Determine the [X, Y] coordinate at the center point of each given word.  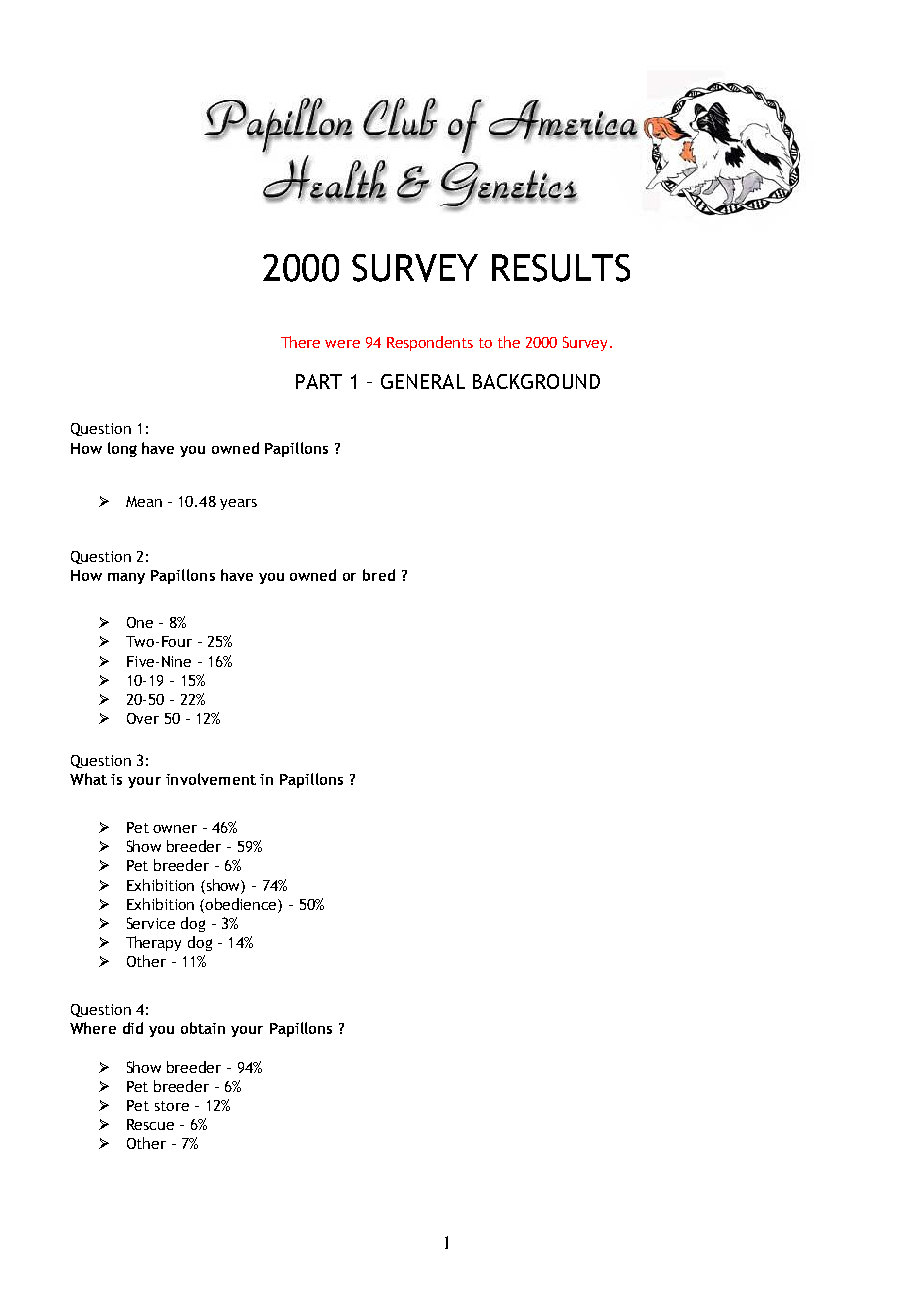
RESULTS [561, 268]
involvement [211, 779]
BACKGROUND [536, 381]
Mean [144, 501]
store [172, 1106]
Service [151, 923]
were [342, 344]
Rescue [150, 1124]
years [238, 504]
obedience [242, 904]
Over [143, 718]
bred [379, 575]
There [300, 342]
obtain [203, 1028]
